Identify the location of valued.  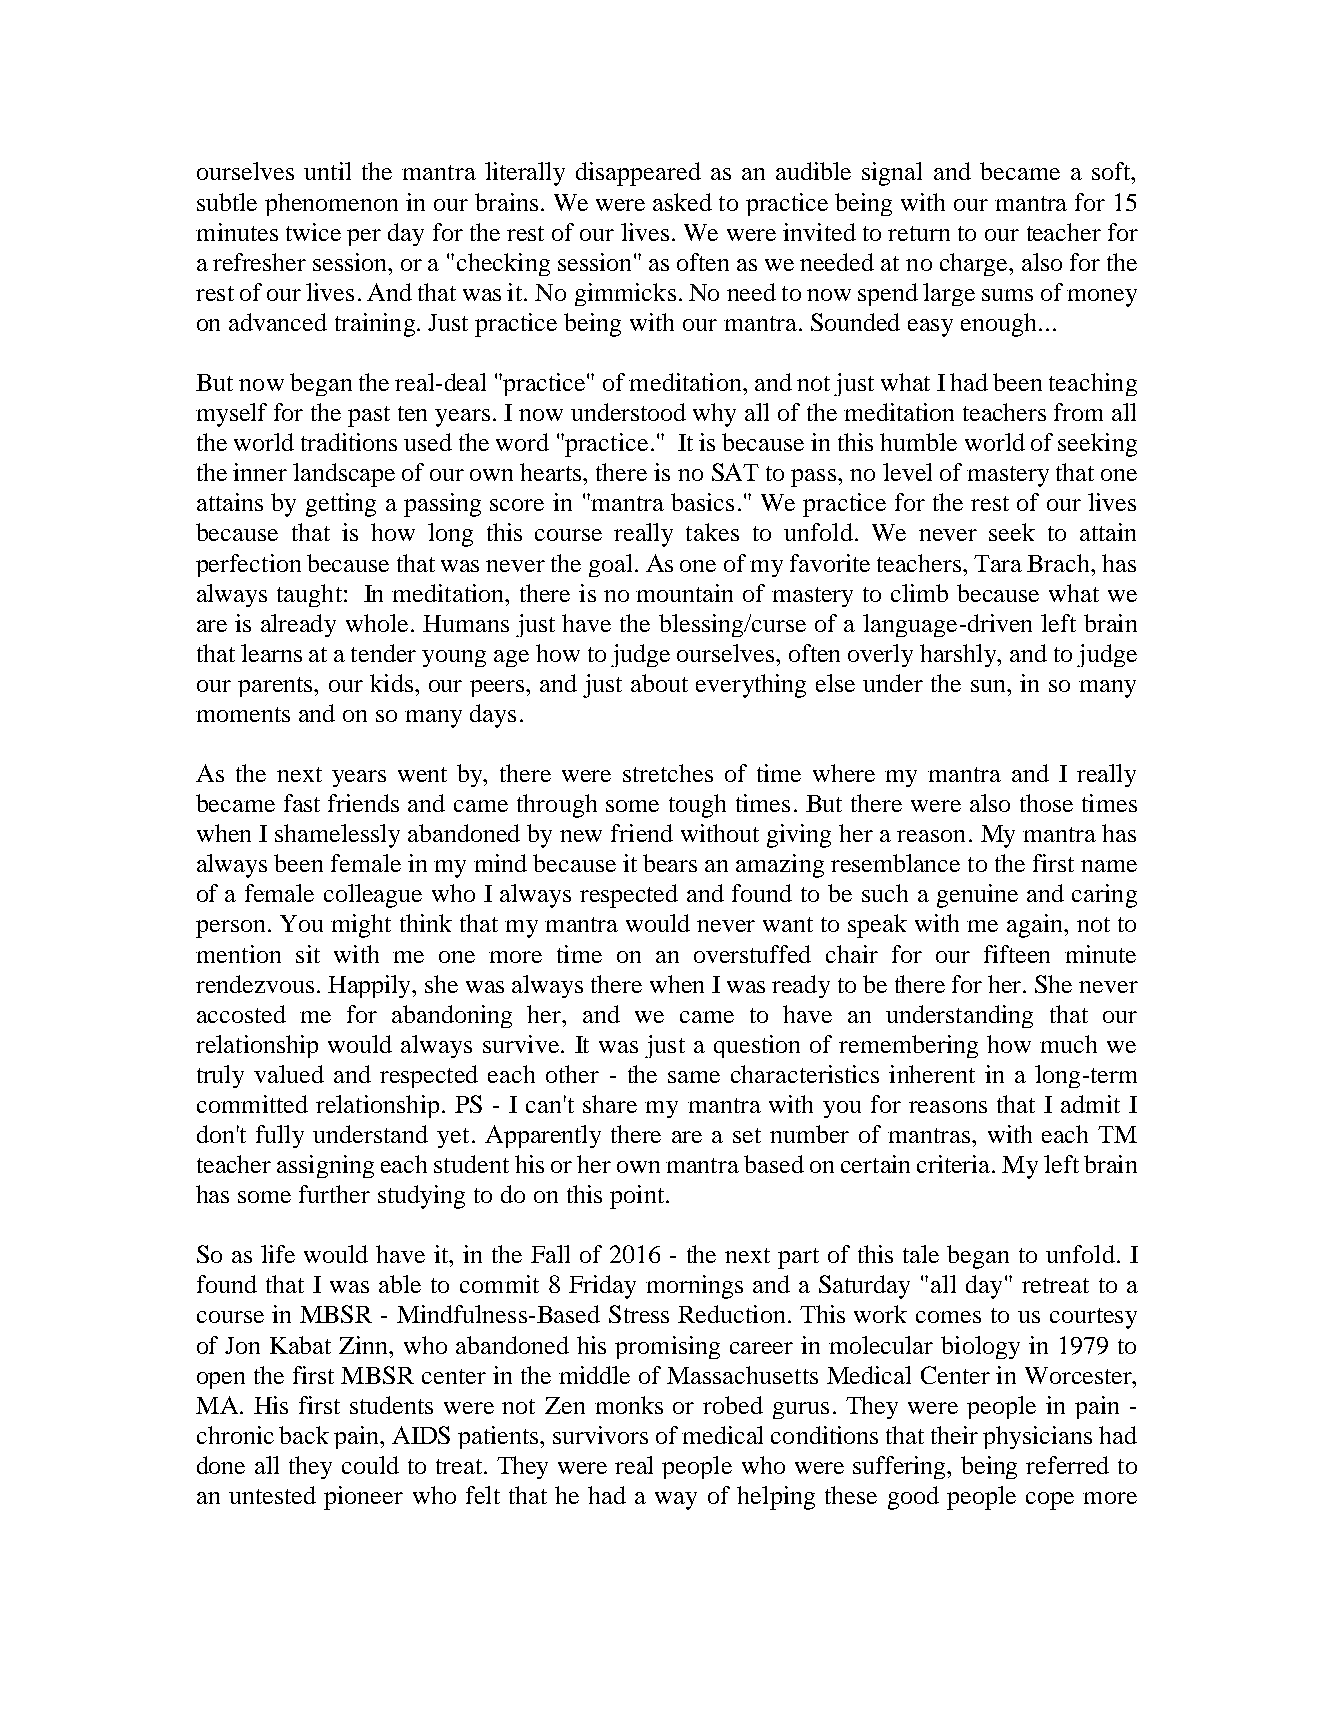
(289, 1074).
